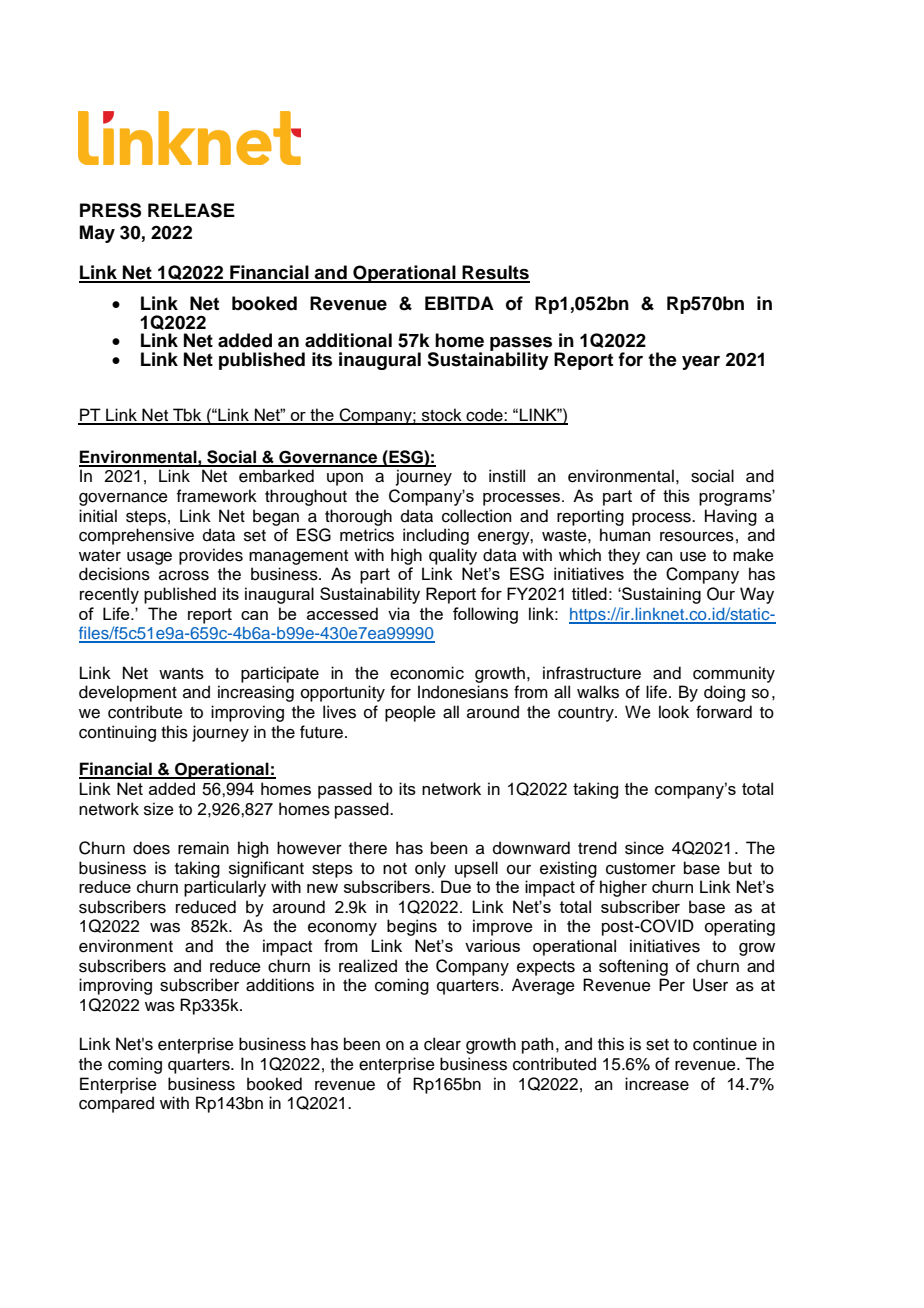 The image size is (924, 1308). Describe the element at coordinates (116, 1104) in the document. I see `compared` at that location.
